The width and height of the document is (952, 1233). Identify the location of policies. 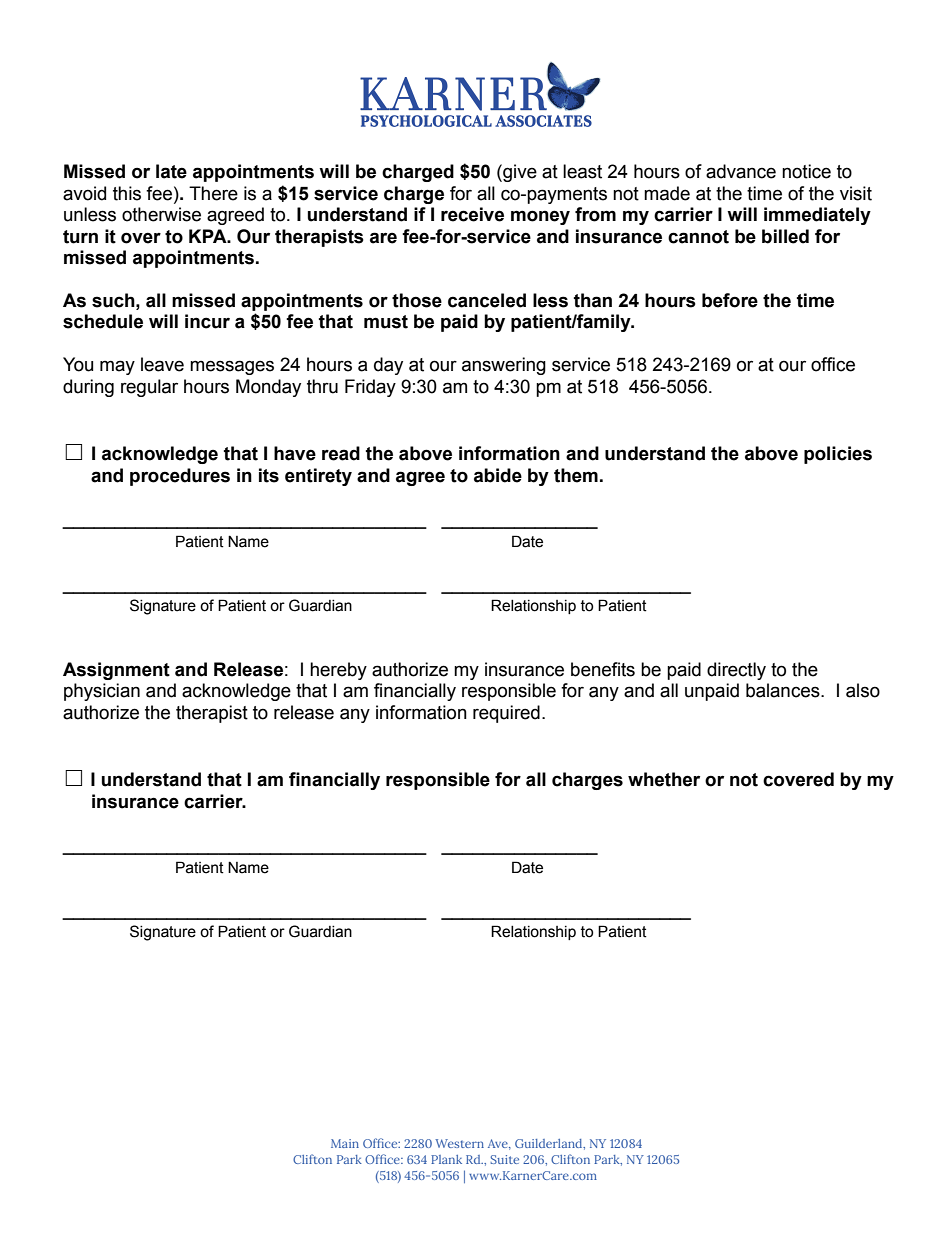
(838, 455).
